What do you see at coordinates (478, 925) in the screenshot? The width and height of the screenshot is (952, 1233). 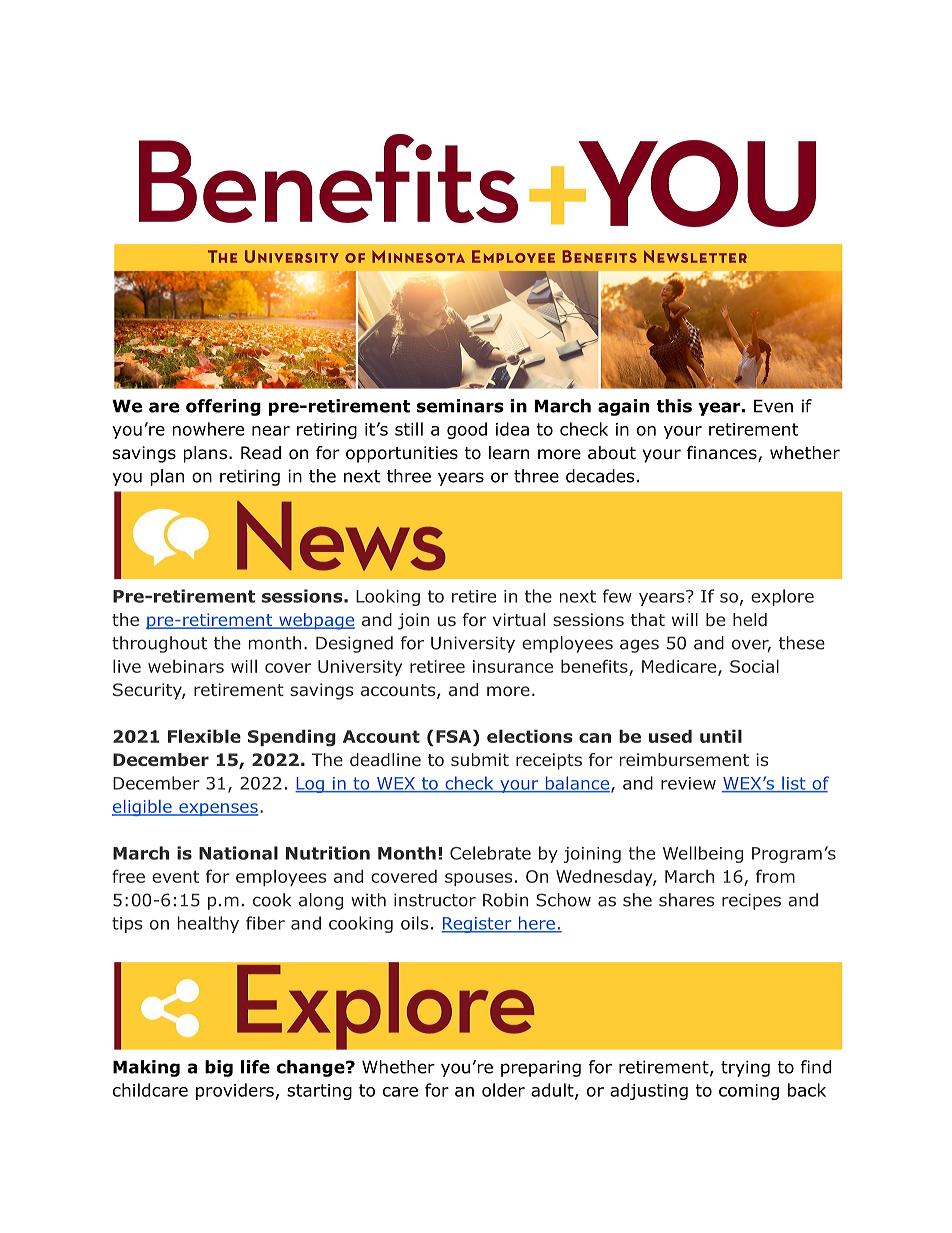 I see `Register` at bounding box center [478, 925].
